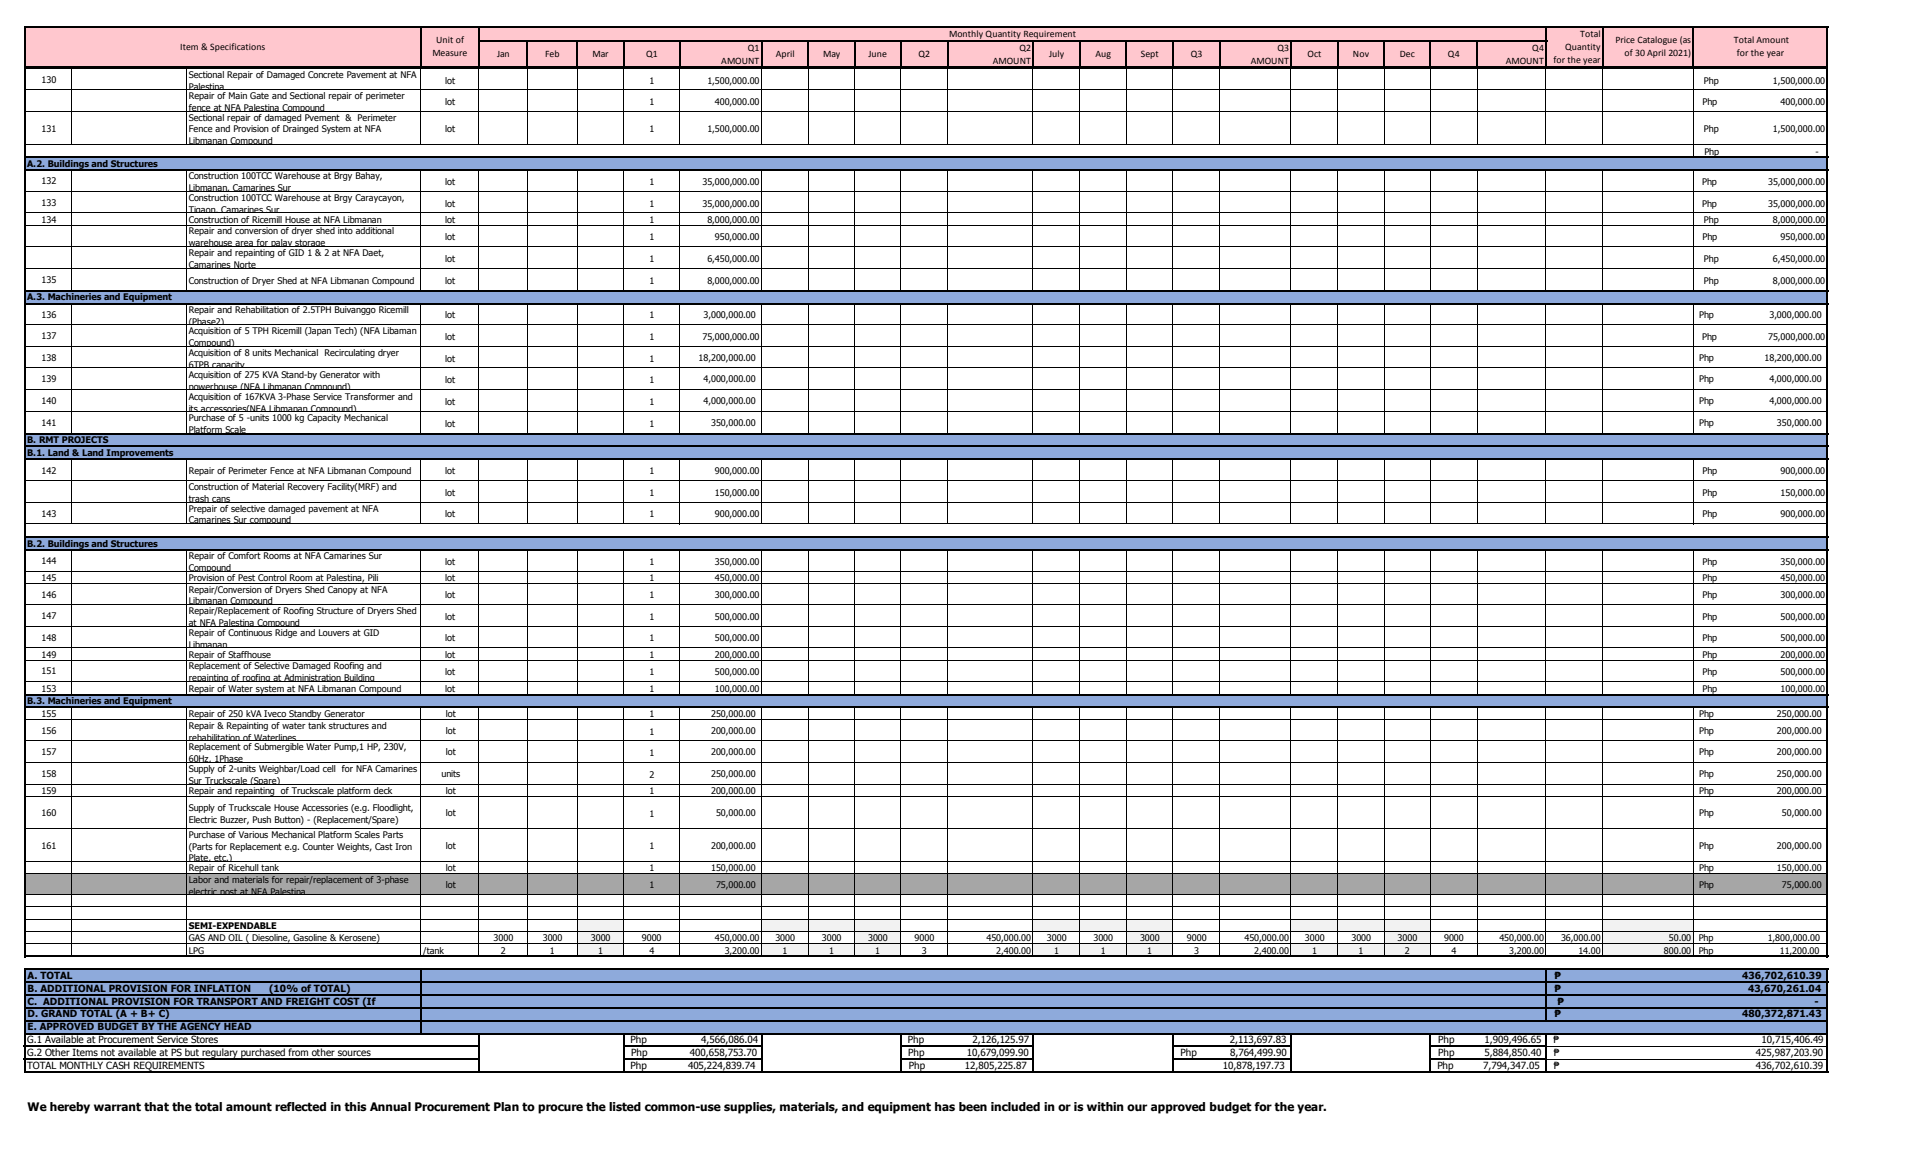  I want to click on cell, so click(329, 768).
